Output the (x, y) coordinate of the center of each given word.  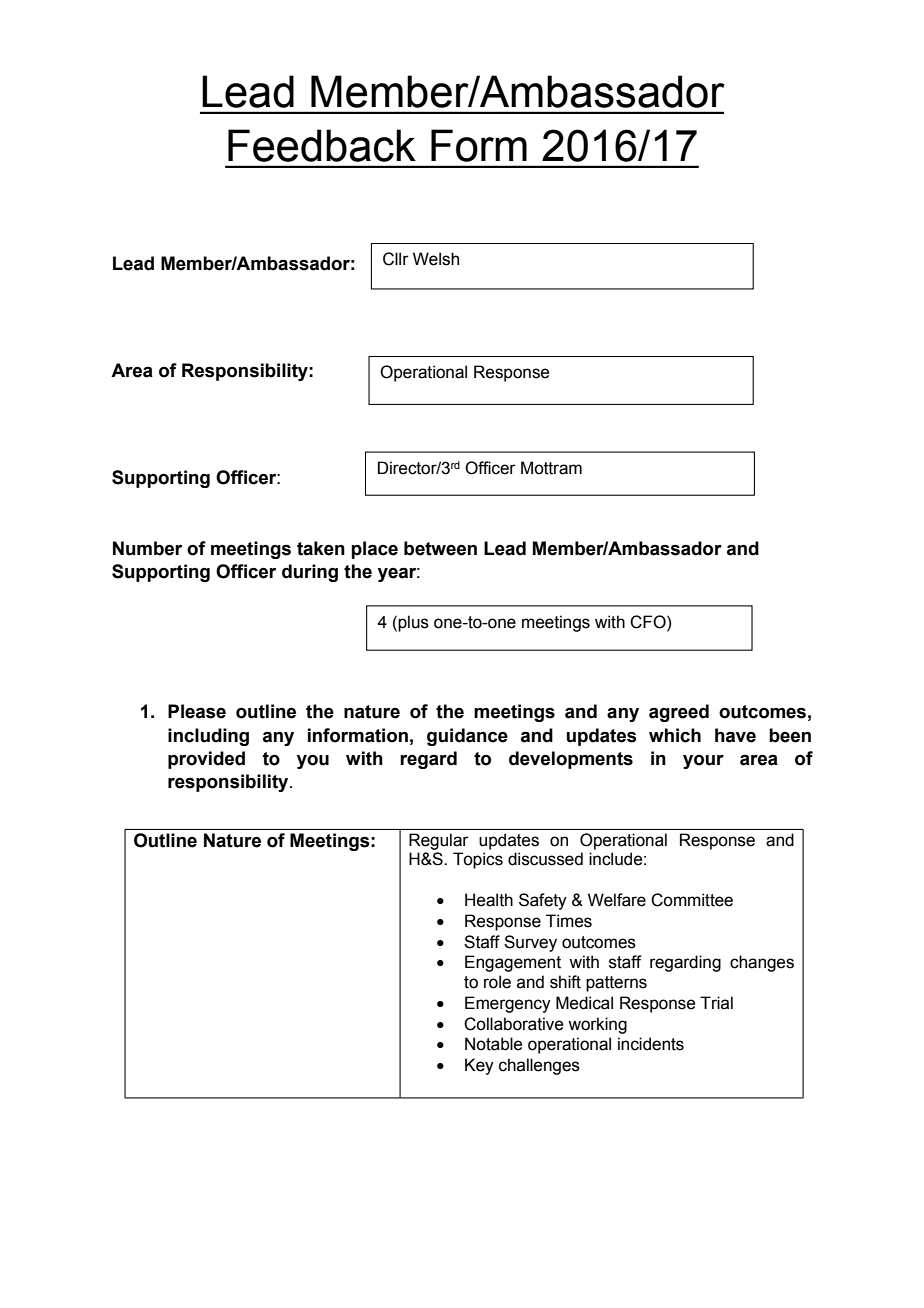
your (703, 762)
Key (479, 1066)
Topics (478, 860)
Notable (493, 1044)
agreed (679, 713)
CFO (649, 622)
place (374, 550)
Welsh (436, 259)
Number (147, 548)
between (440, 548)
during (310, 573)
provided (206, 760)
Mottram (551, 468)
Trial (716, 1003)
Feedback (322, 145)
